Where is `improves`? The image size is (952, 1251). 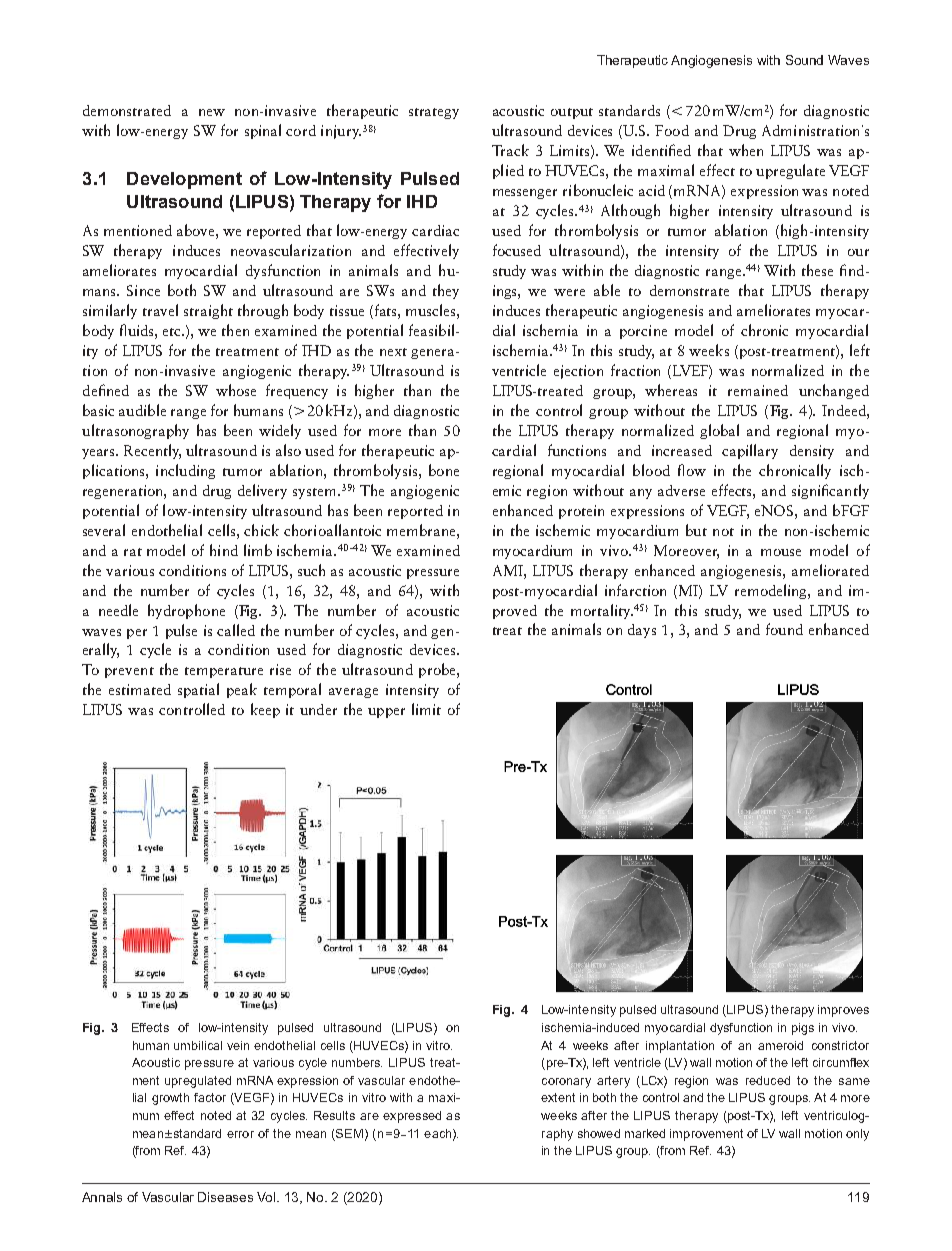
improves is located at coordinates (843, 1011).
